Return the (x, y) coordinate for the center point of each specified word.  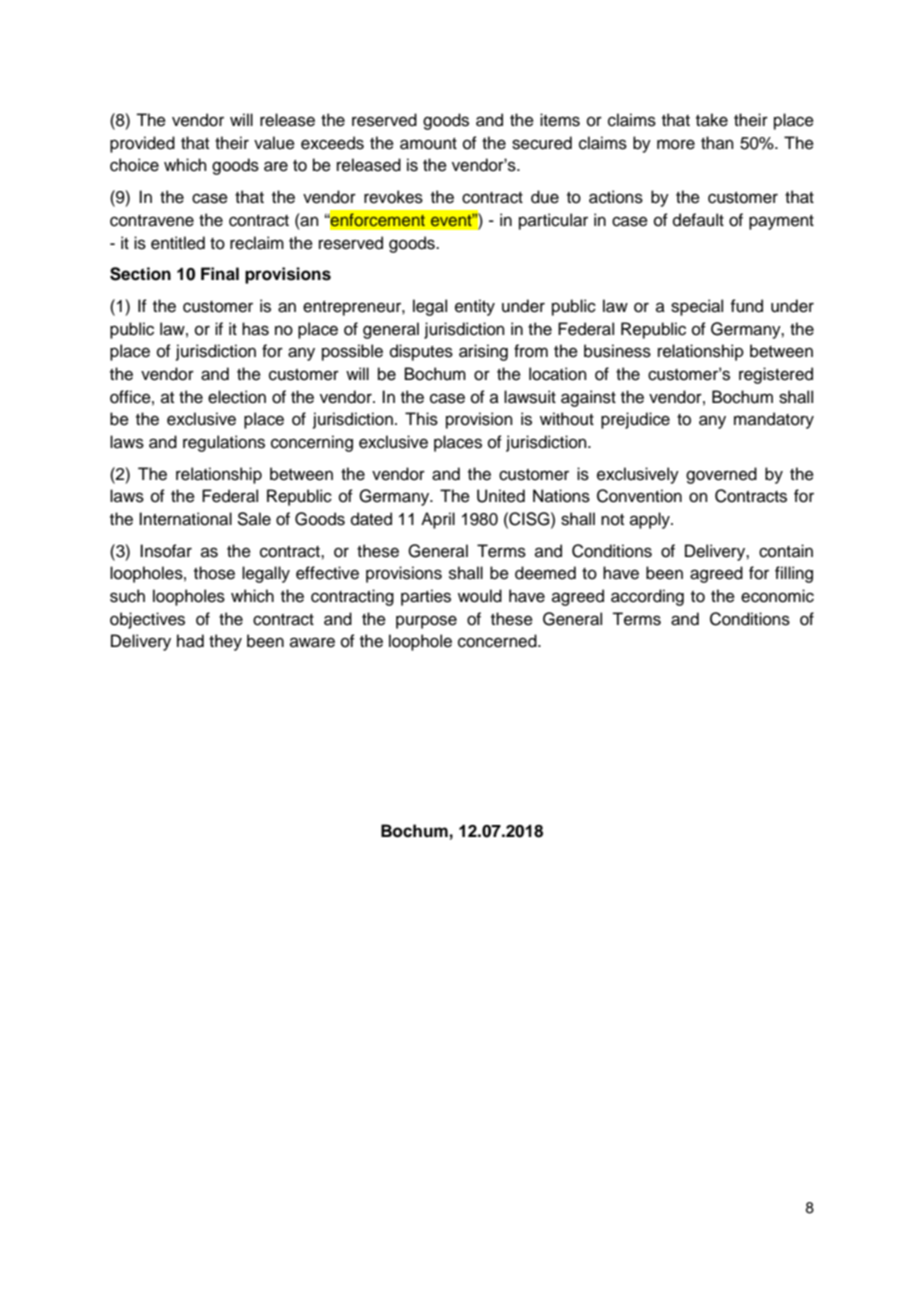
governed (721, 475)
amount (428, 144)
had (190, 641)
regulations (224, 443)
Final (220, 274)
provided (142, 144)
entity (475, 307)
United (501, 496)
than (717, 142)
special (697, 307)
